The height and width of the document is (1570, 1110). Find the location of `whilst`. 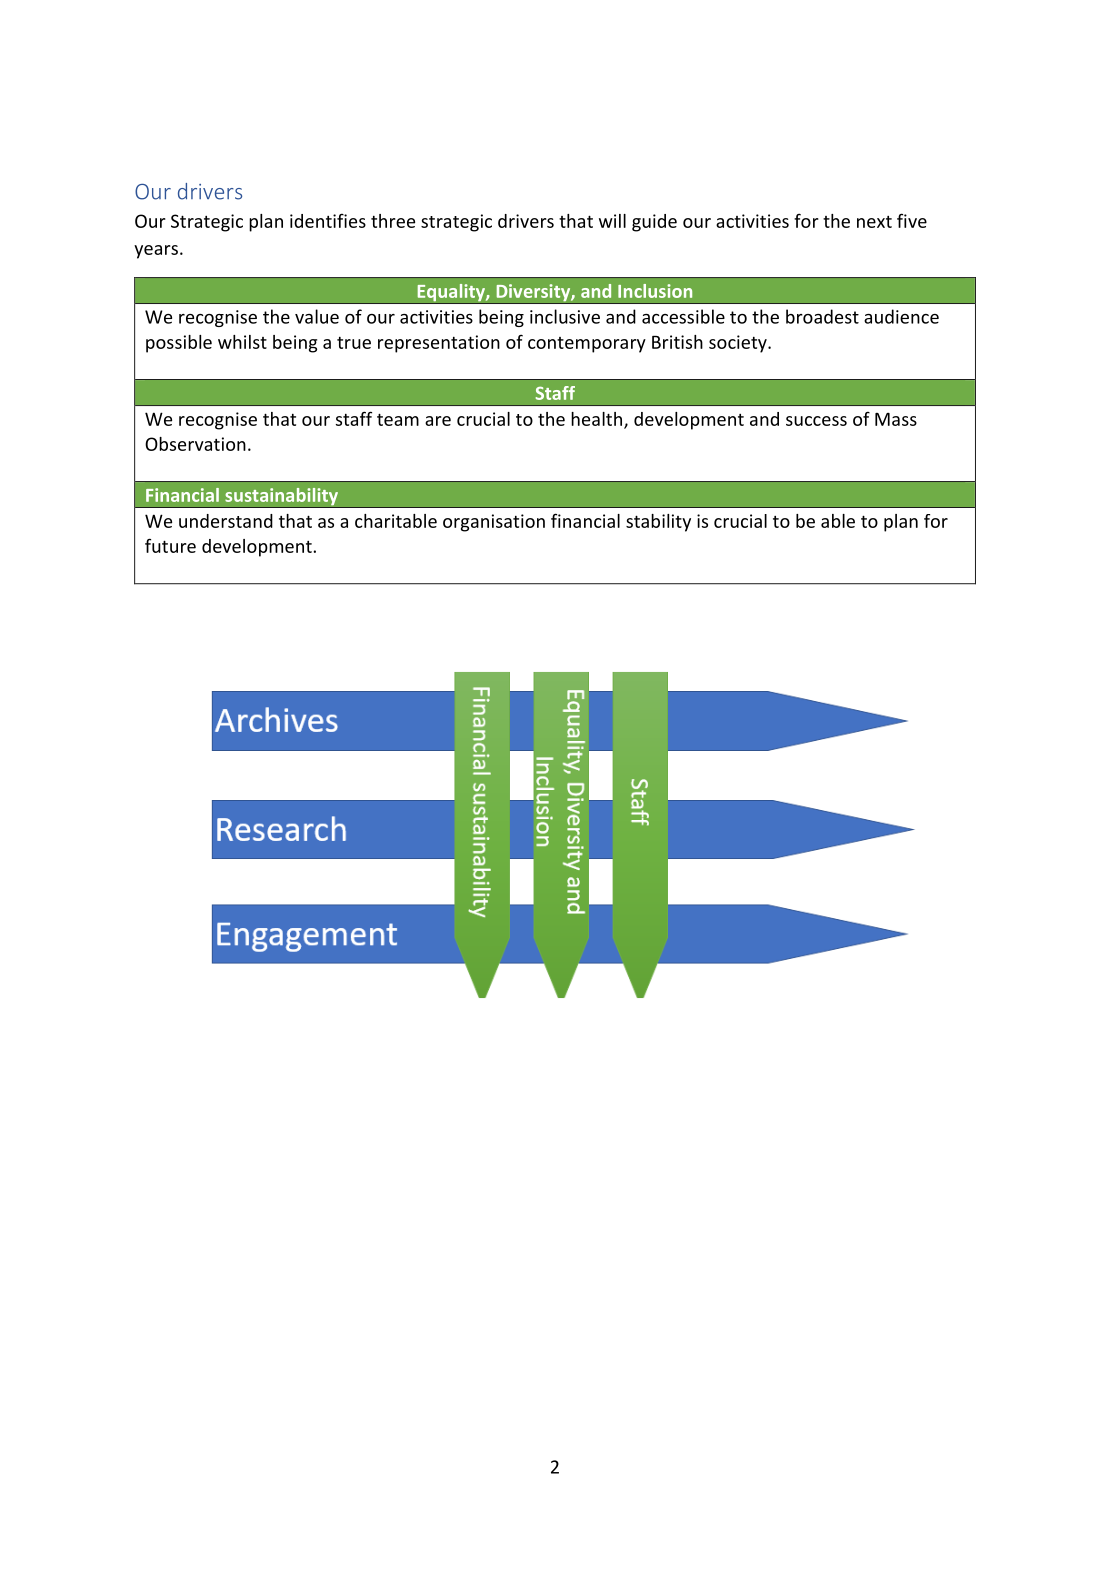

whilst is located at coordinates (242, 342).
